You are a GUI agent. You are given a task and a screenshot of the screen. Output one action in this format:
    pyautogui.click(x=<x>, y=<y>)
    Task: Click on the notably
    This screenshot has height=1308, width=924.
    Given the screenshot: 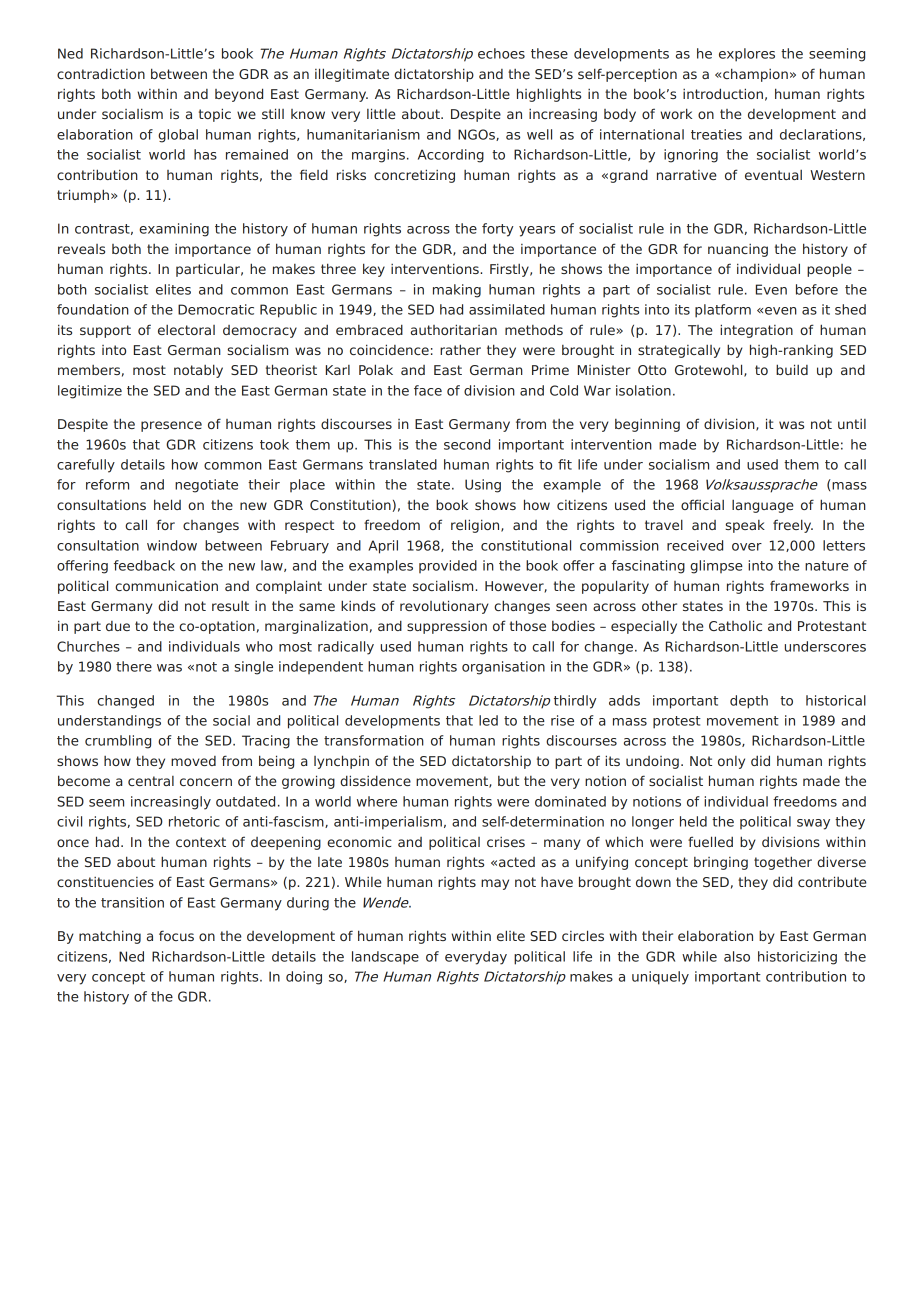 What is the action you would take?
    pyautogui.click(x=198, y=371)
